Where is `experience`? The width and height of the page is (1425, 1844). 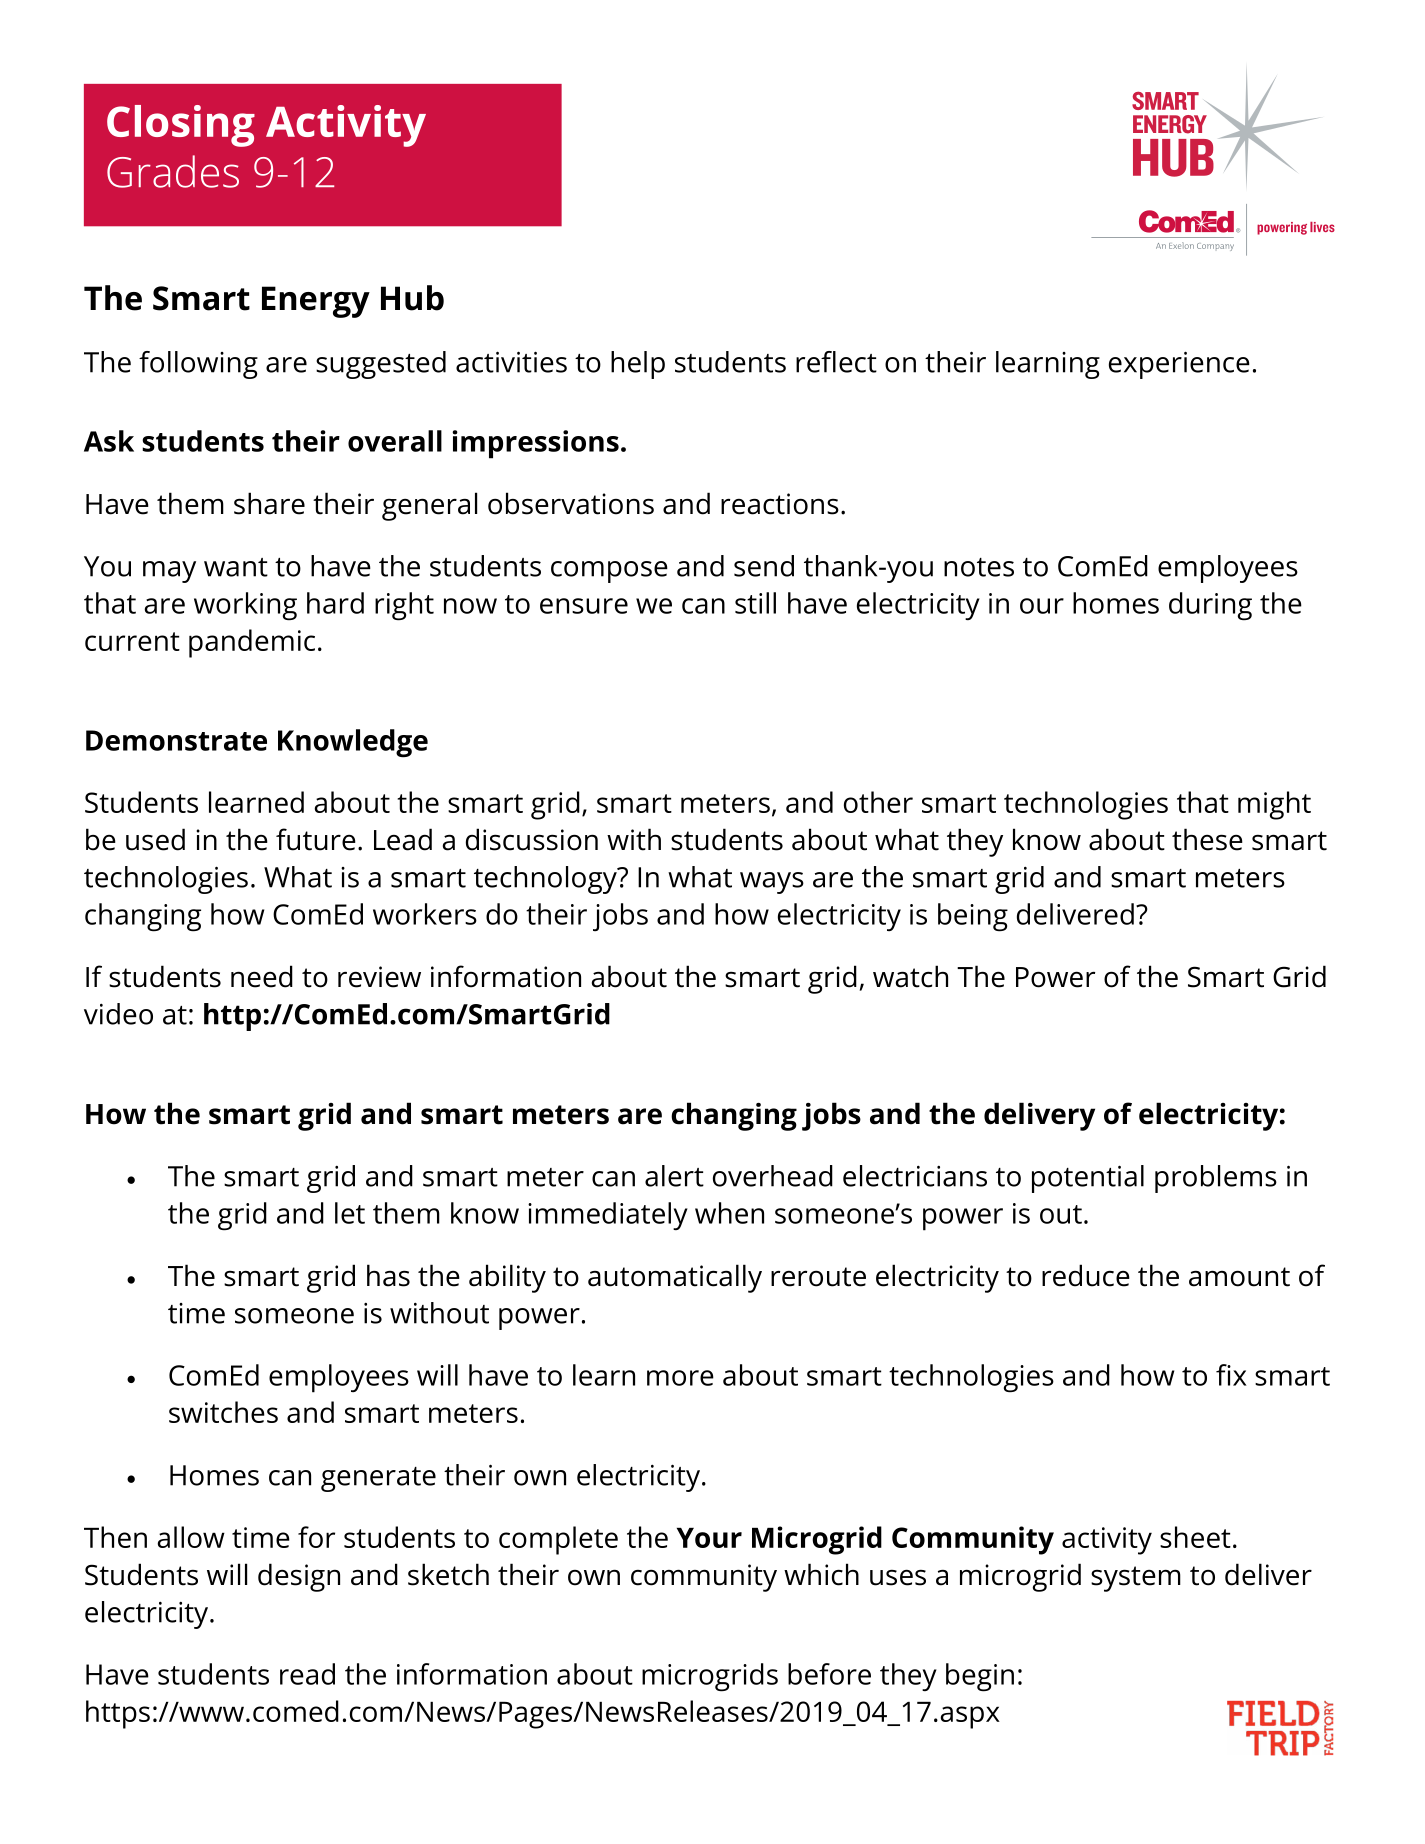 experience is located at coordinates (1179, 365).
